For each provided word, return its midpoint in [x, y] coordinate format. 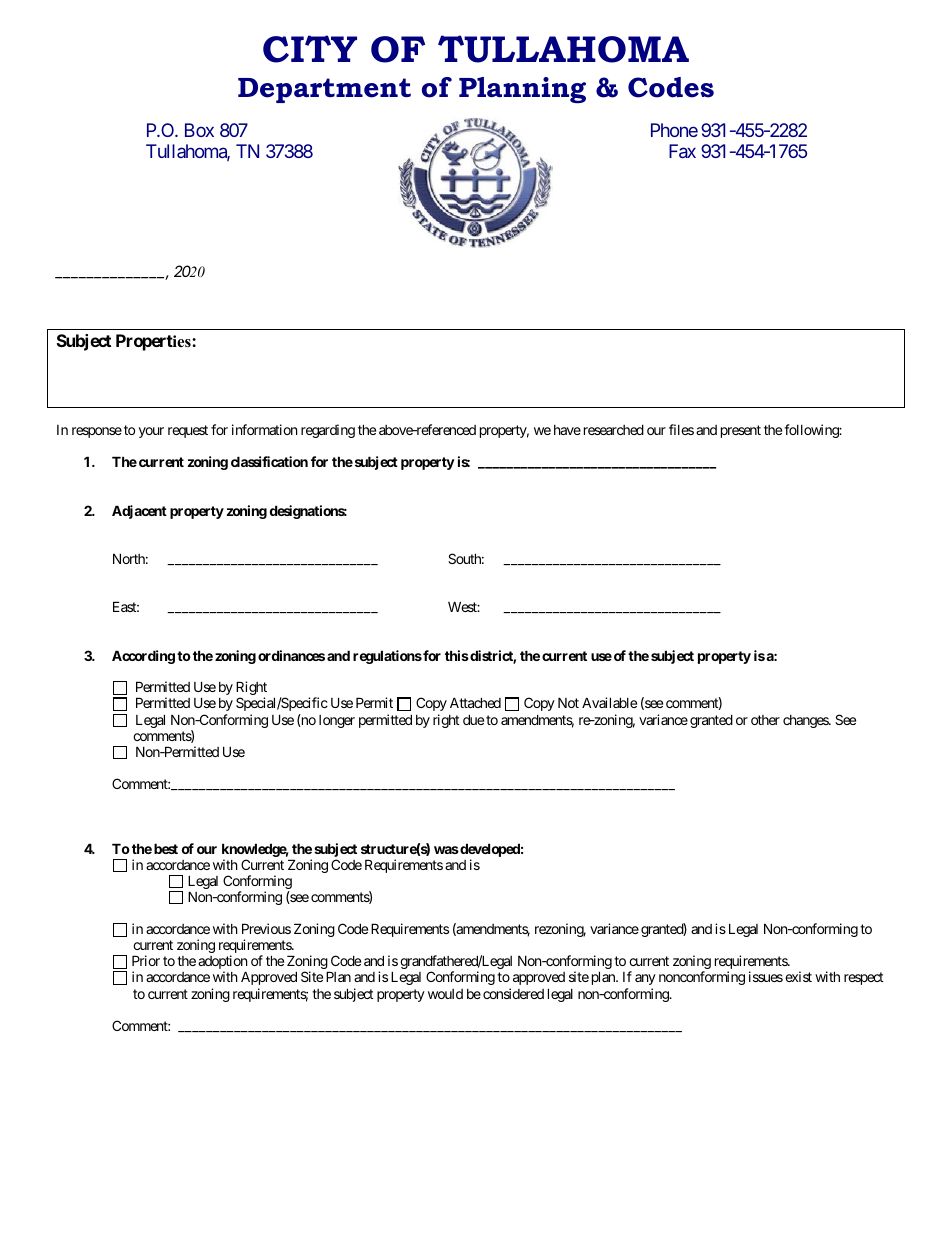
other [765, 720]
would [445, 994]
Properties [154, 342]
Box [199, 130]
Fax [682, 151]
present [741, 431]
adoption [222, 963]
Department [324, 90]
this [457, 655]
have [567, 430]
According [143, 657]
